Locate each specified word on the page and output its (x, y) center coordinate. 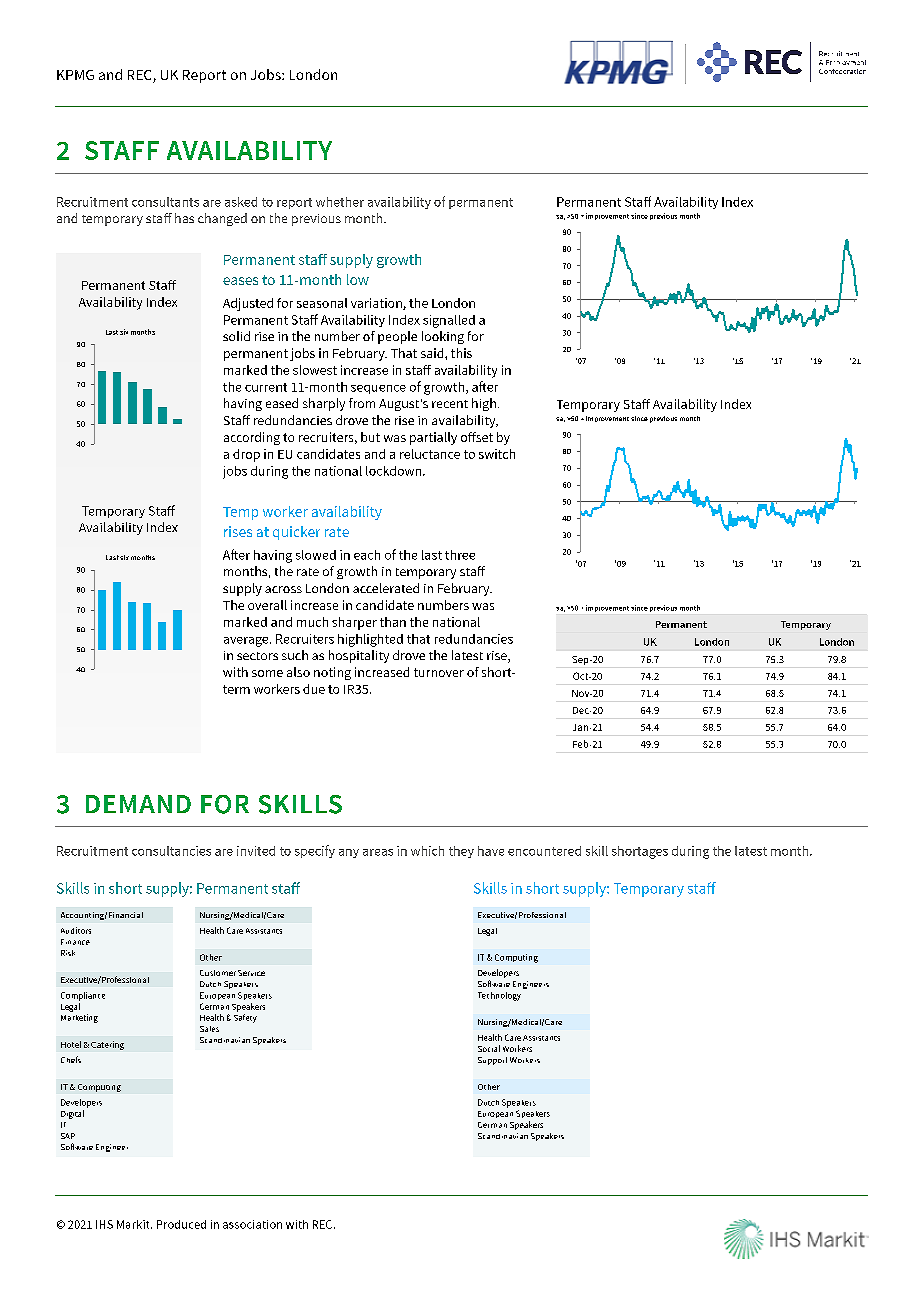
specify (315, 851)
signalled (449, 321)
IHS (104, 1224)
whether (340, 202)
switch (497, 454)
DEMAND (138, 804)
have (491, 851)
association (252, 1224)
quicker (296, 533)
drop (246, 455)
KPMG (75, 75)
